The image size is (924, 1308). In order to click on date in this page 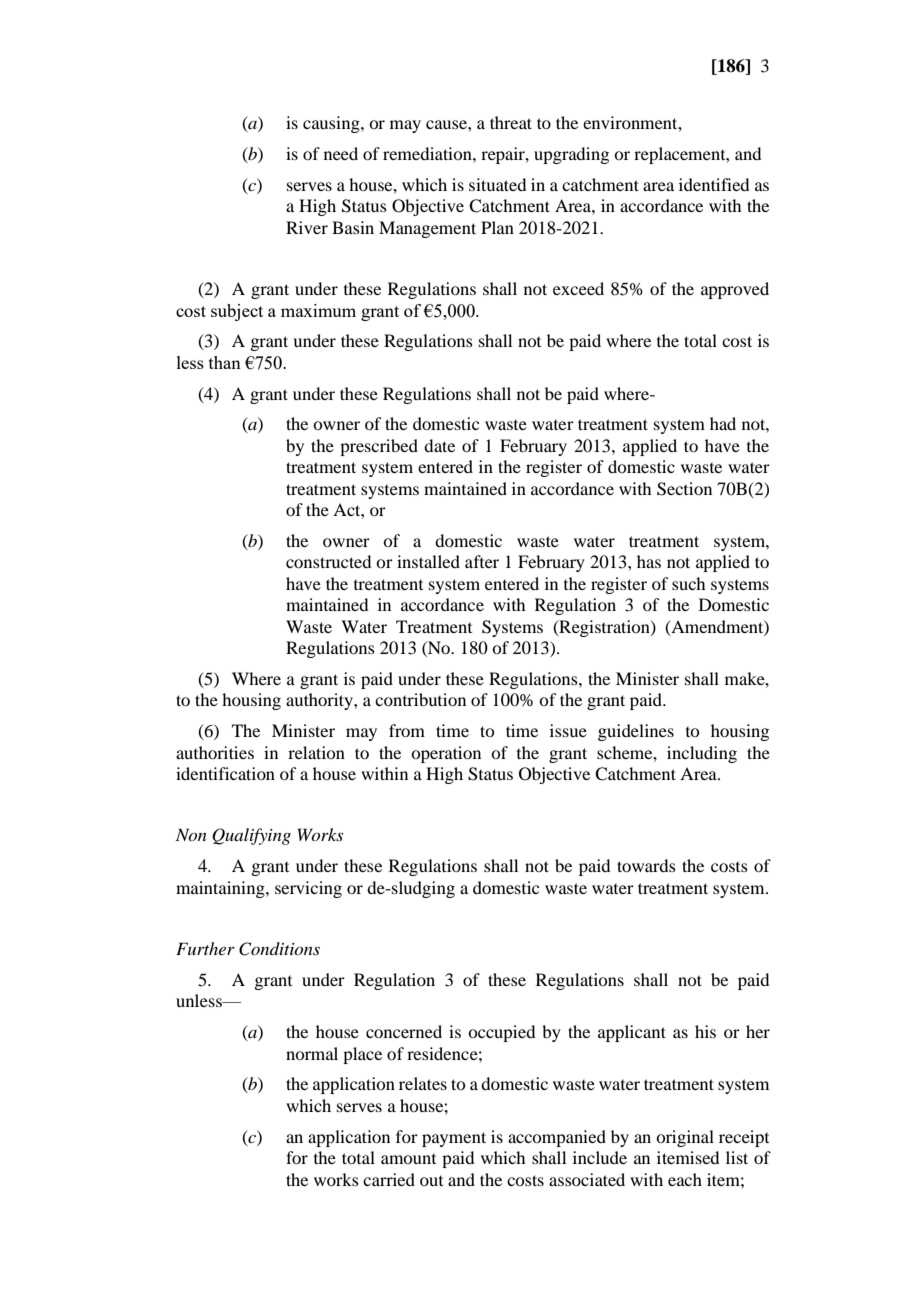, I will do `click(439, 445)`.
